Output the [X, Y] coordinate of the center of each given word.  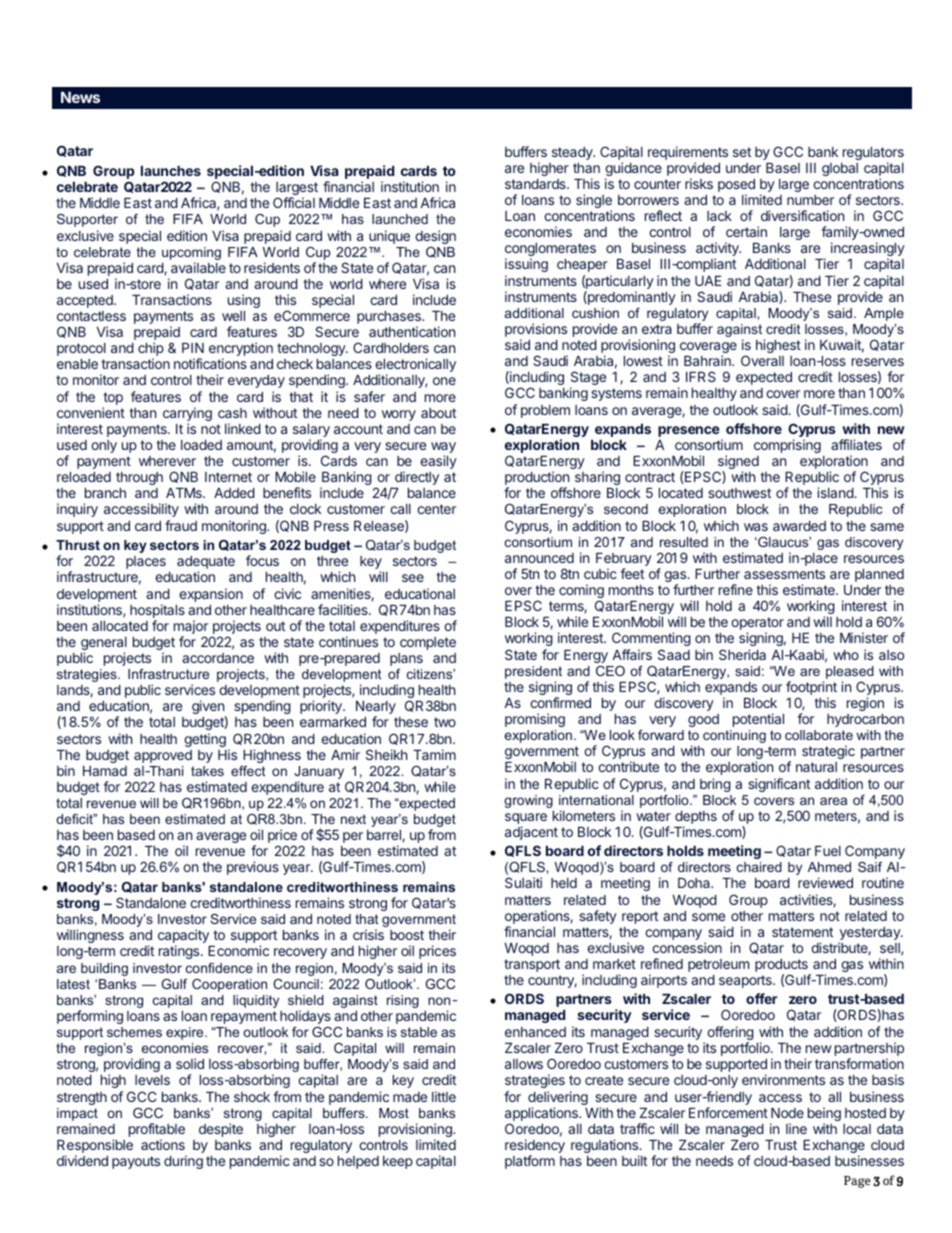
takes [207, 771]
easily [438, 462]
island [836, 492]
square [526, 820]
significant [779, 785]
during [183, 1162]
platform [530, 1162]
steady [573, 153]
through [139, 478]
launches [171, 171]
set [742, 152]
